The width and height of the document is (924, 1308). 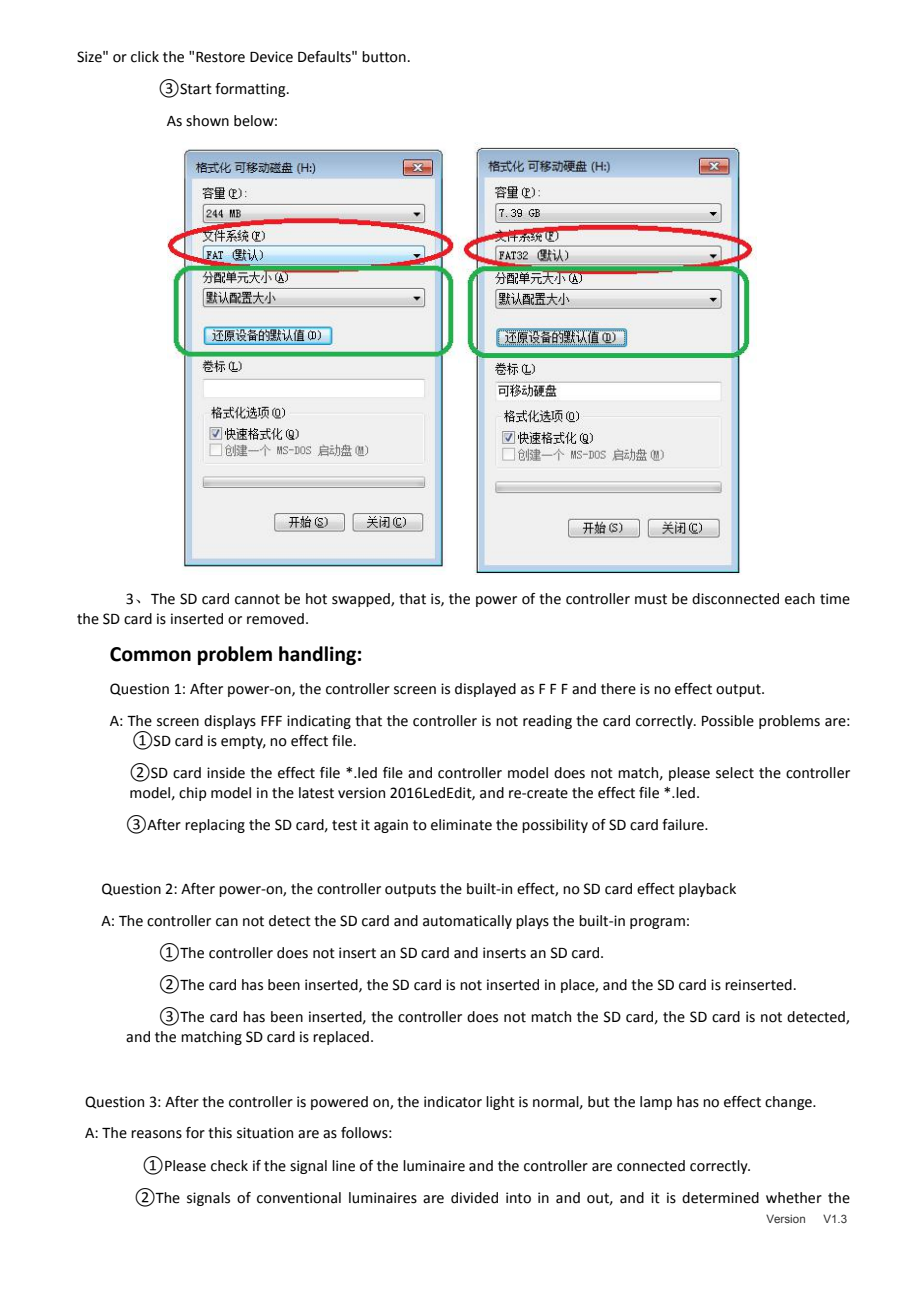 I want to click on each, so click(x=800, y=599).
